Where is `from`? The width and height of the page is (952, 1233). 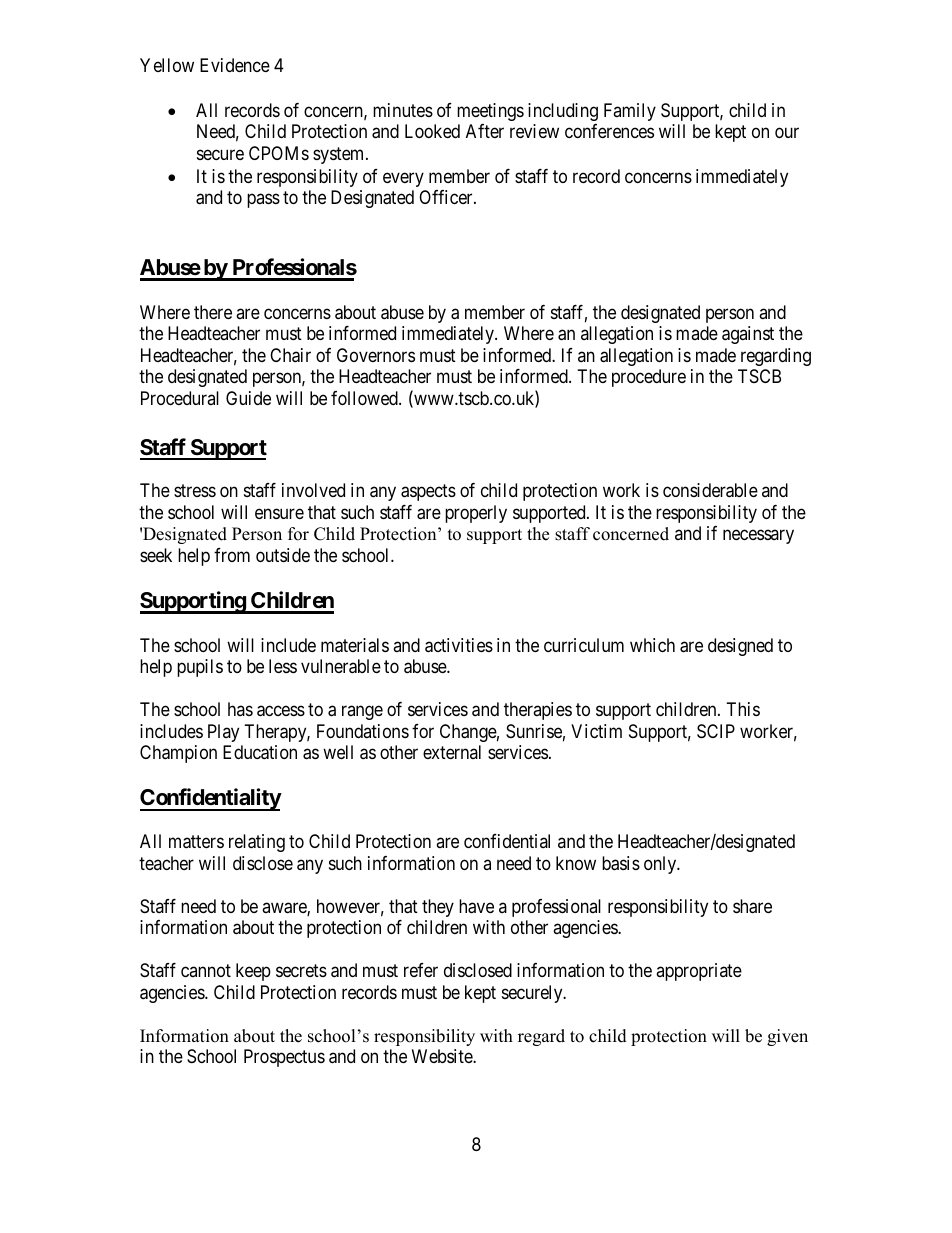
from is located at coordinates (232, 555).
